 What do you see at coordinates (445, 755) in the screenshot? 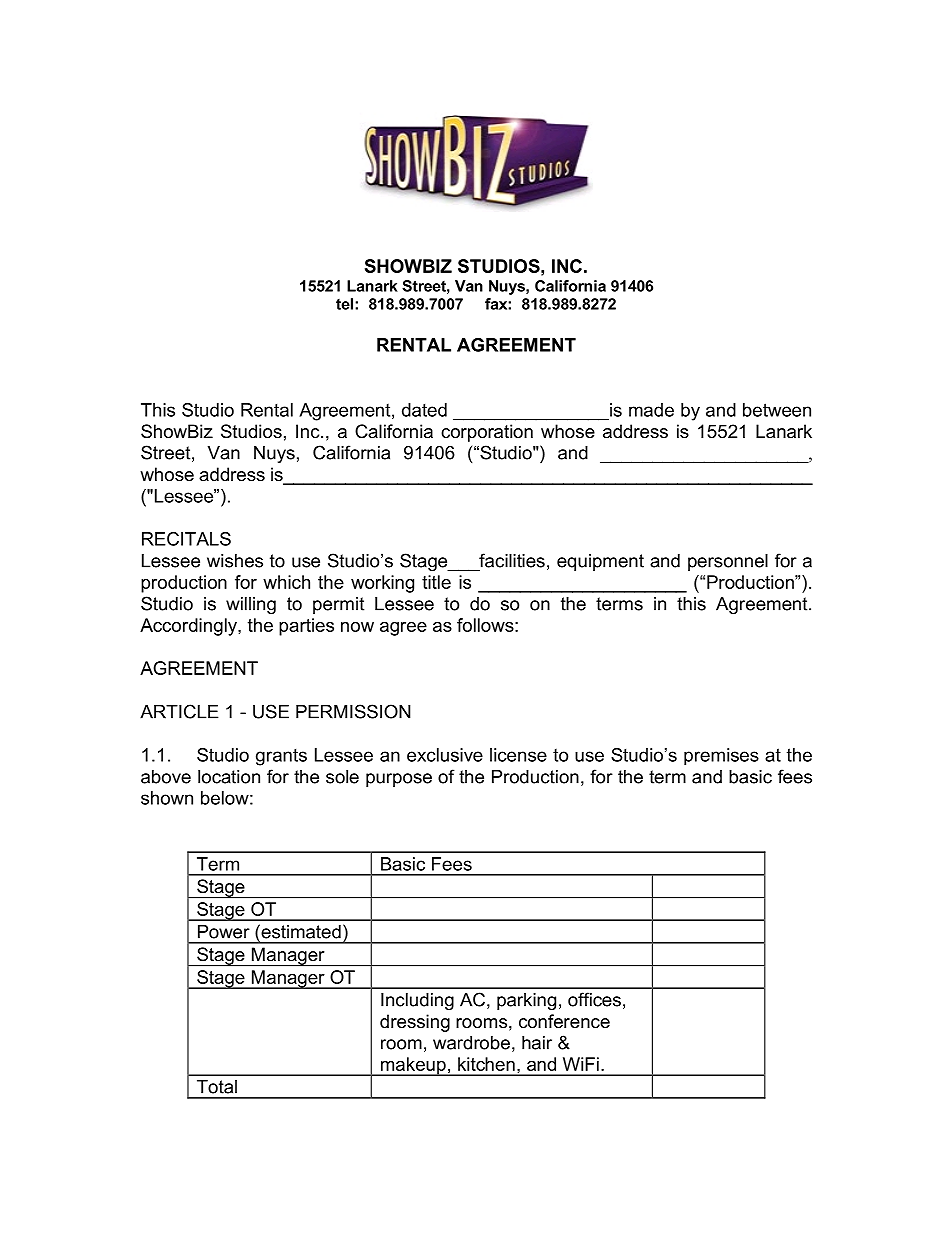
I see `exclusive` at bounding box center [445, 755].
